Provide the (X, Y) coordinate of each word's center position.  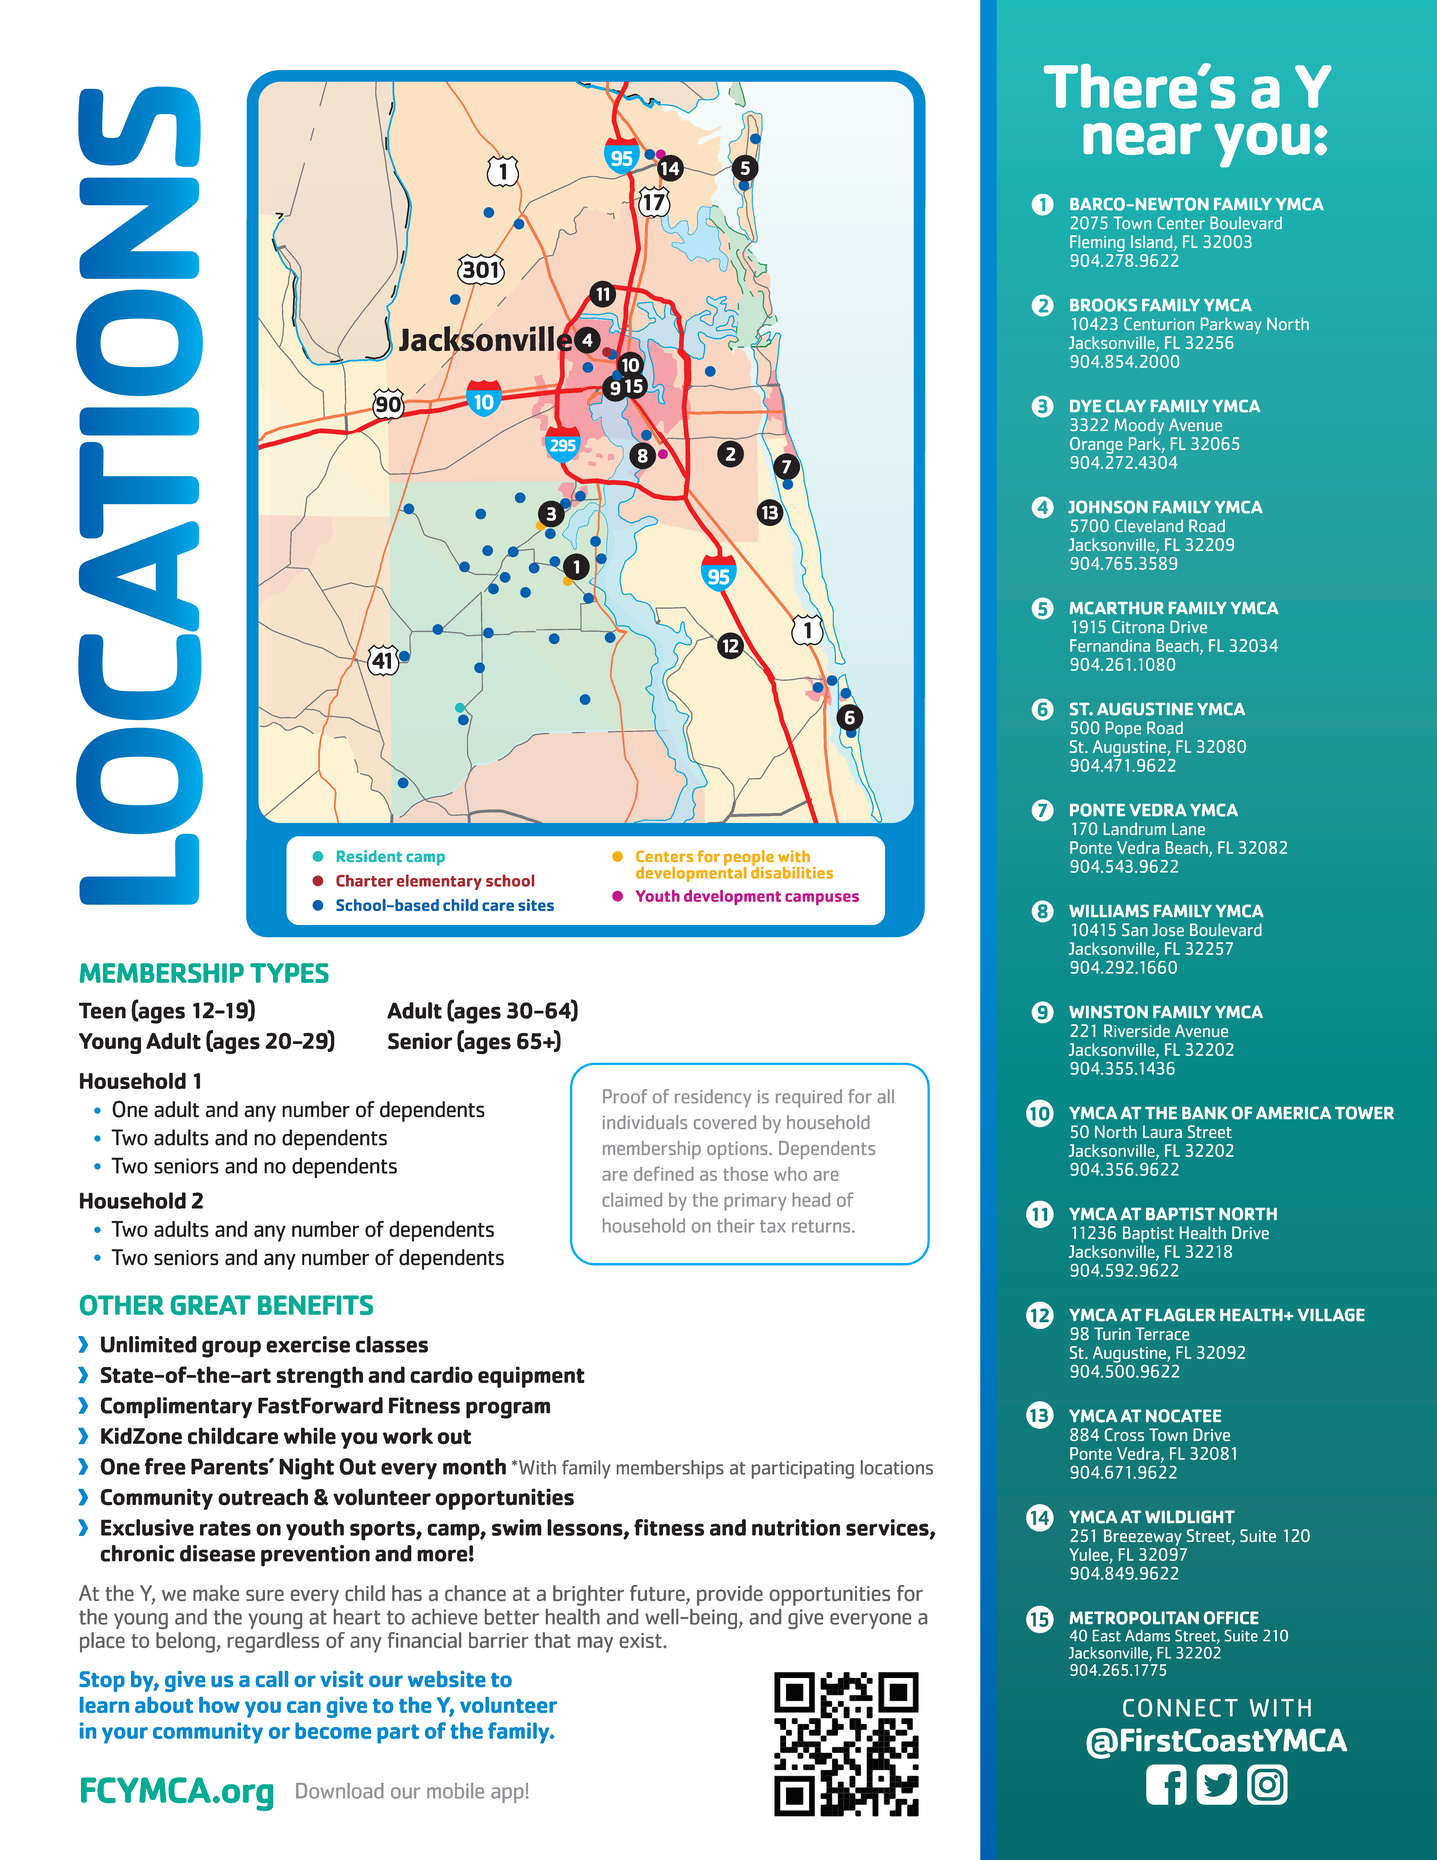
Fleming (1097, 243)
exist (642, 1640)
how (219, 1705)
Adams (1147, 1636)
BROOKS (1103, 305)
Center (1181, 223)
